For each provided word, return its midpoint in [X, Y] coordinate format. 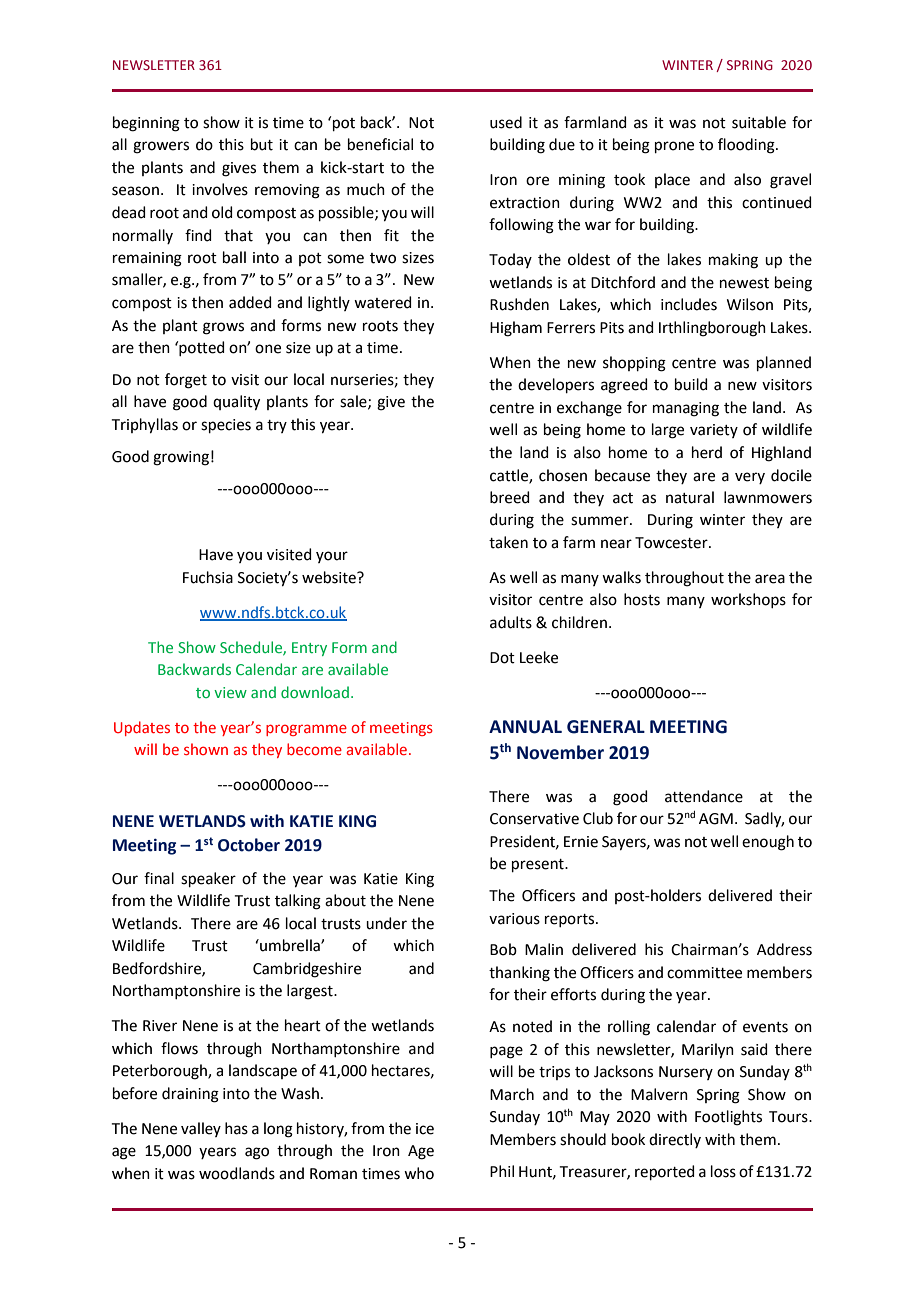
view [230, 692]
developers [556, 385]
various [514, 919]
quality [236, 403]
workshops [748, 600]
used [506, 122]
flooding [747, 146]
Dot [502, 658]
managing [686, 409]
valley [201, 1129]
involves [220, 189]
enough [768, 843]
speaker [208, 879]
